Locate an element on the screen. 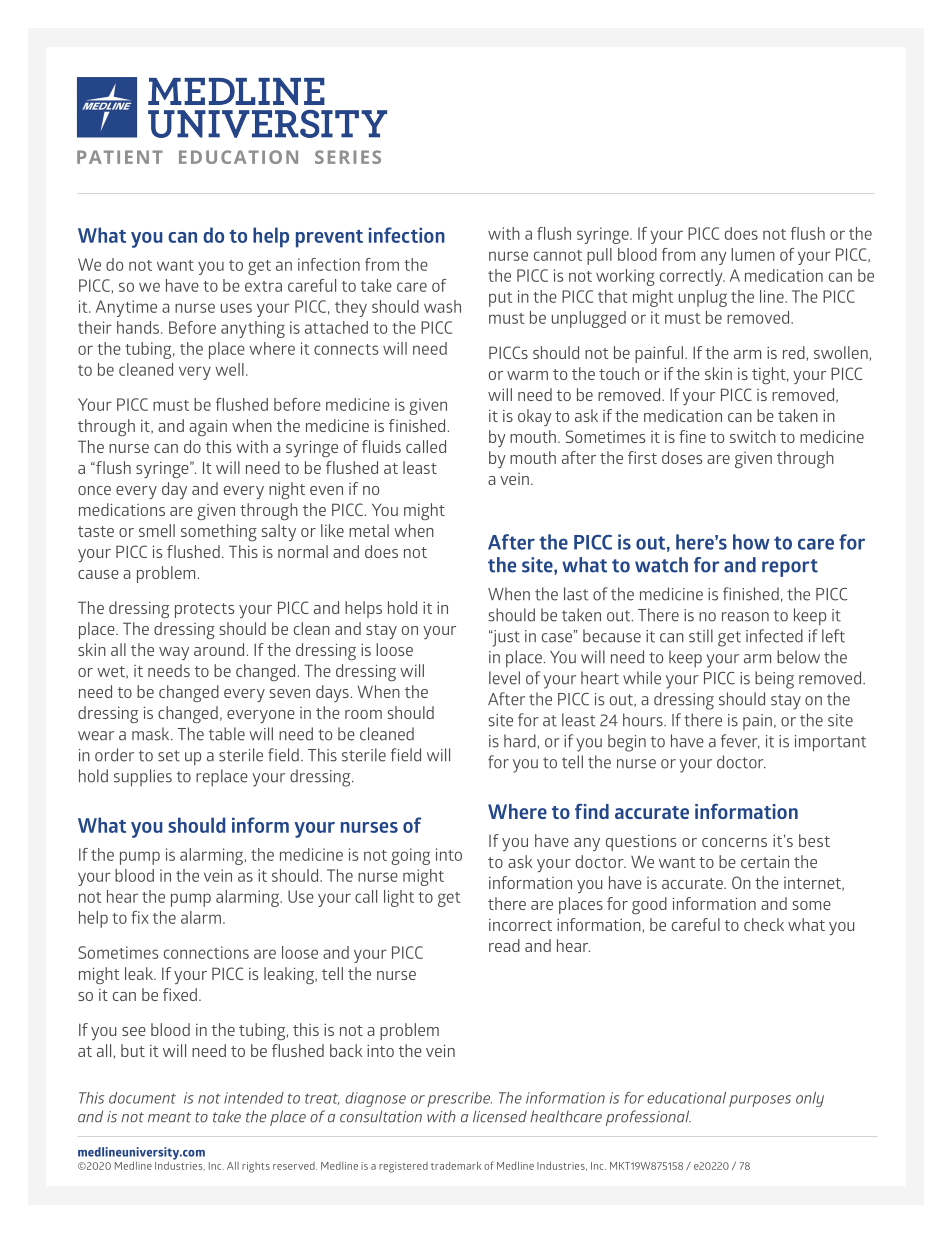 This screenshot has height=1233, width=952. put is located at coordinates (501, 299).
